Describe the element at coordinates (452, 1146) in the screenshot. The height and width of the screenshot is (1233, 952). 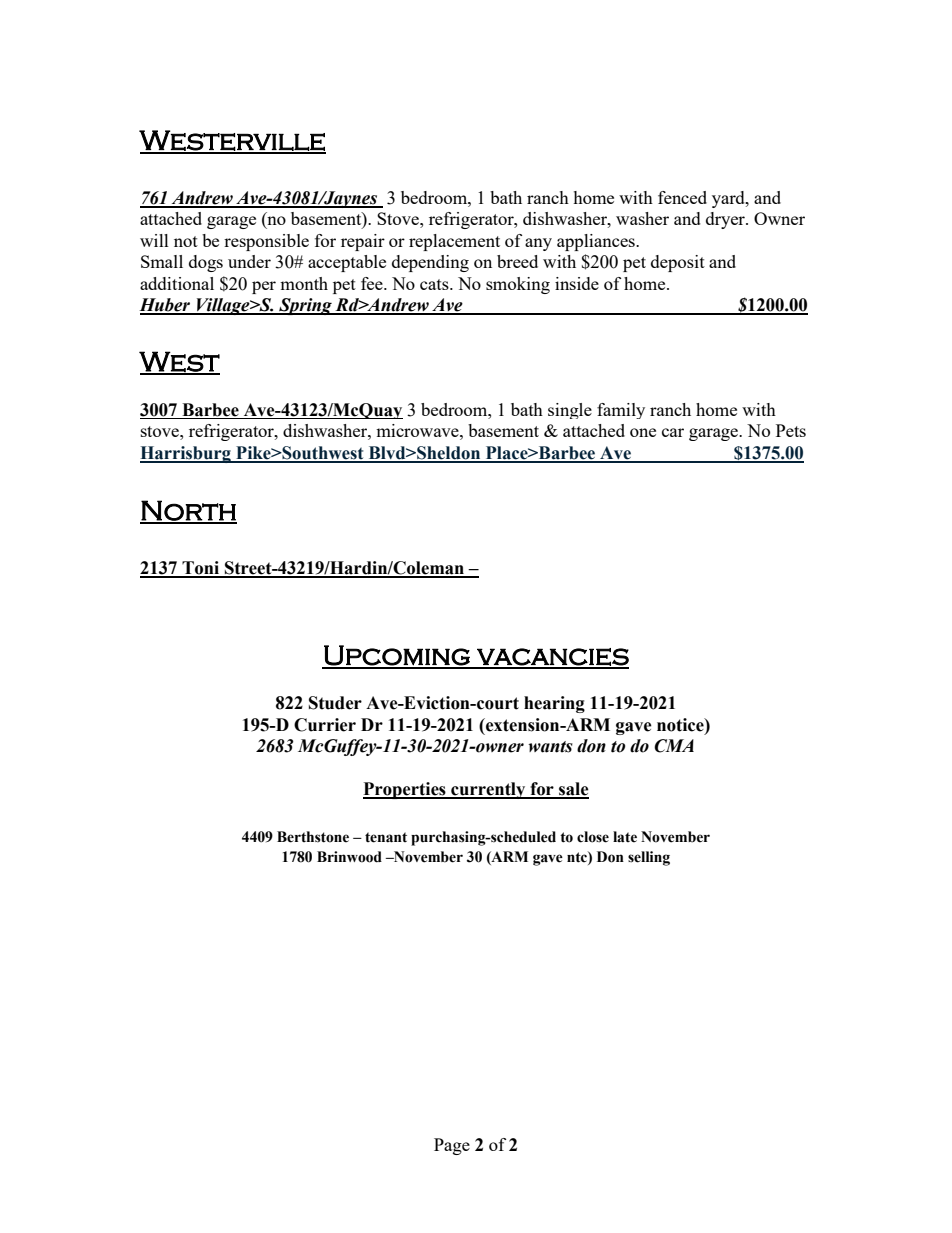
I see `Page` at that location.
